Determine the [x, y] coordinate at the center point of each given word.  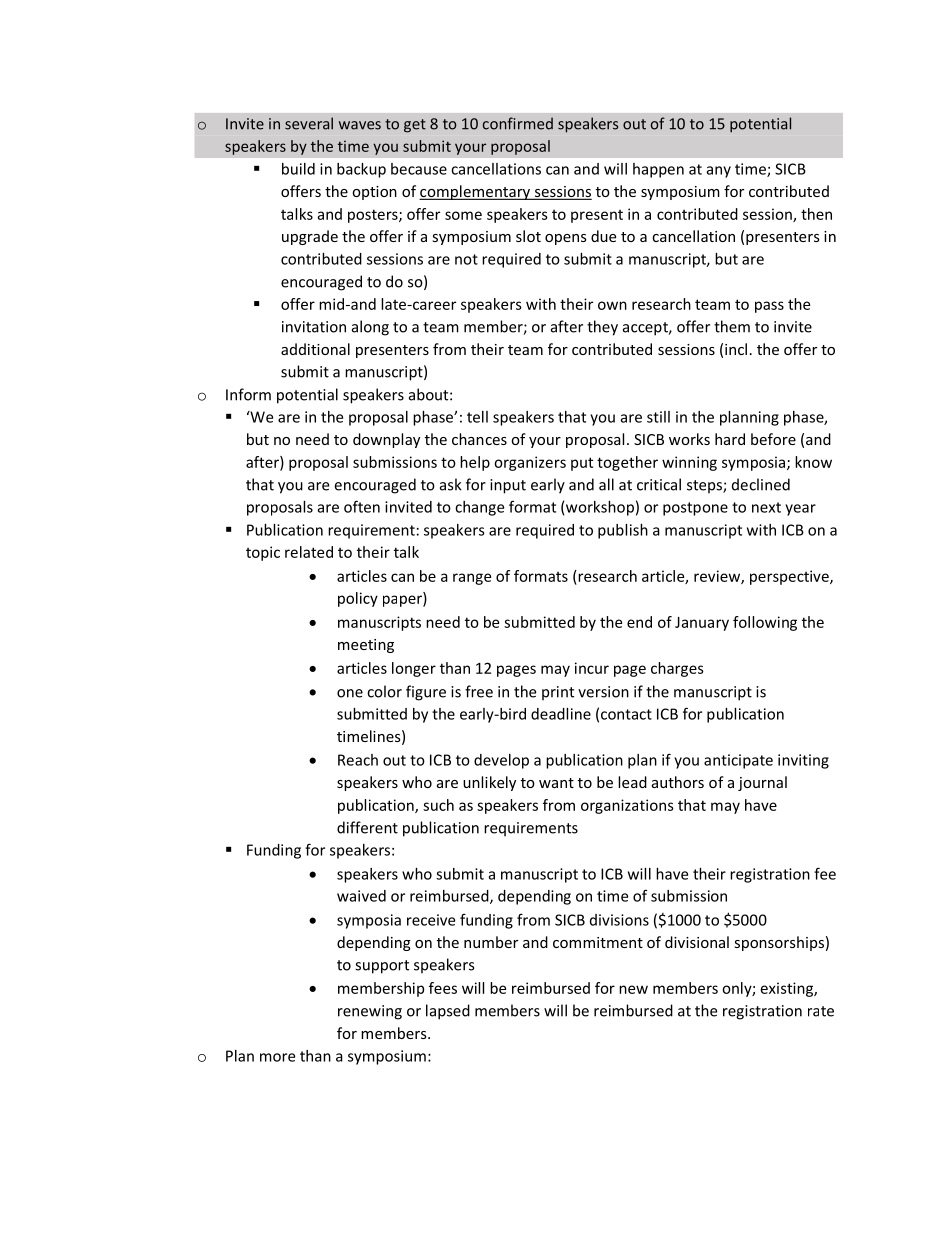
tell [477, 417]
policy [358, 599]
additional [315, 349]
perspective [790, 577]
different [367, 827]
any [719, 172]
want [556, 783]
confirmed [518, 123]
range [472, 579]
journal [762, 783]
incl [736, 349]
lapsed [448, 1012]
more [277, 1057]
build [298, 169]
